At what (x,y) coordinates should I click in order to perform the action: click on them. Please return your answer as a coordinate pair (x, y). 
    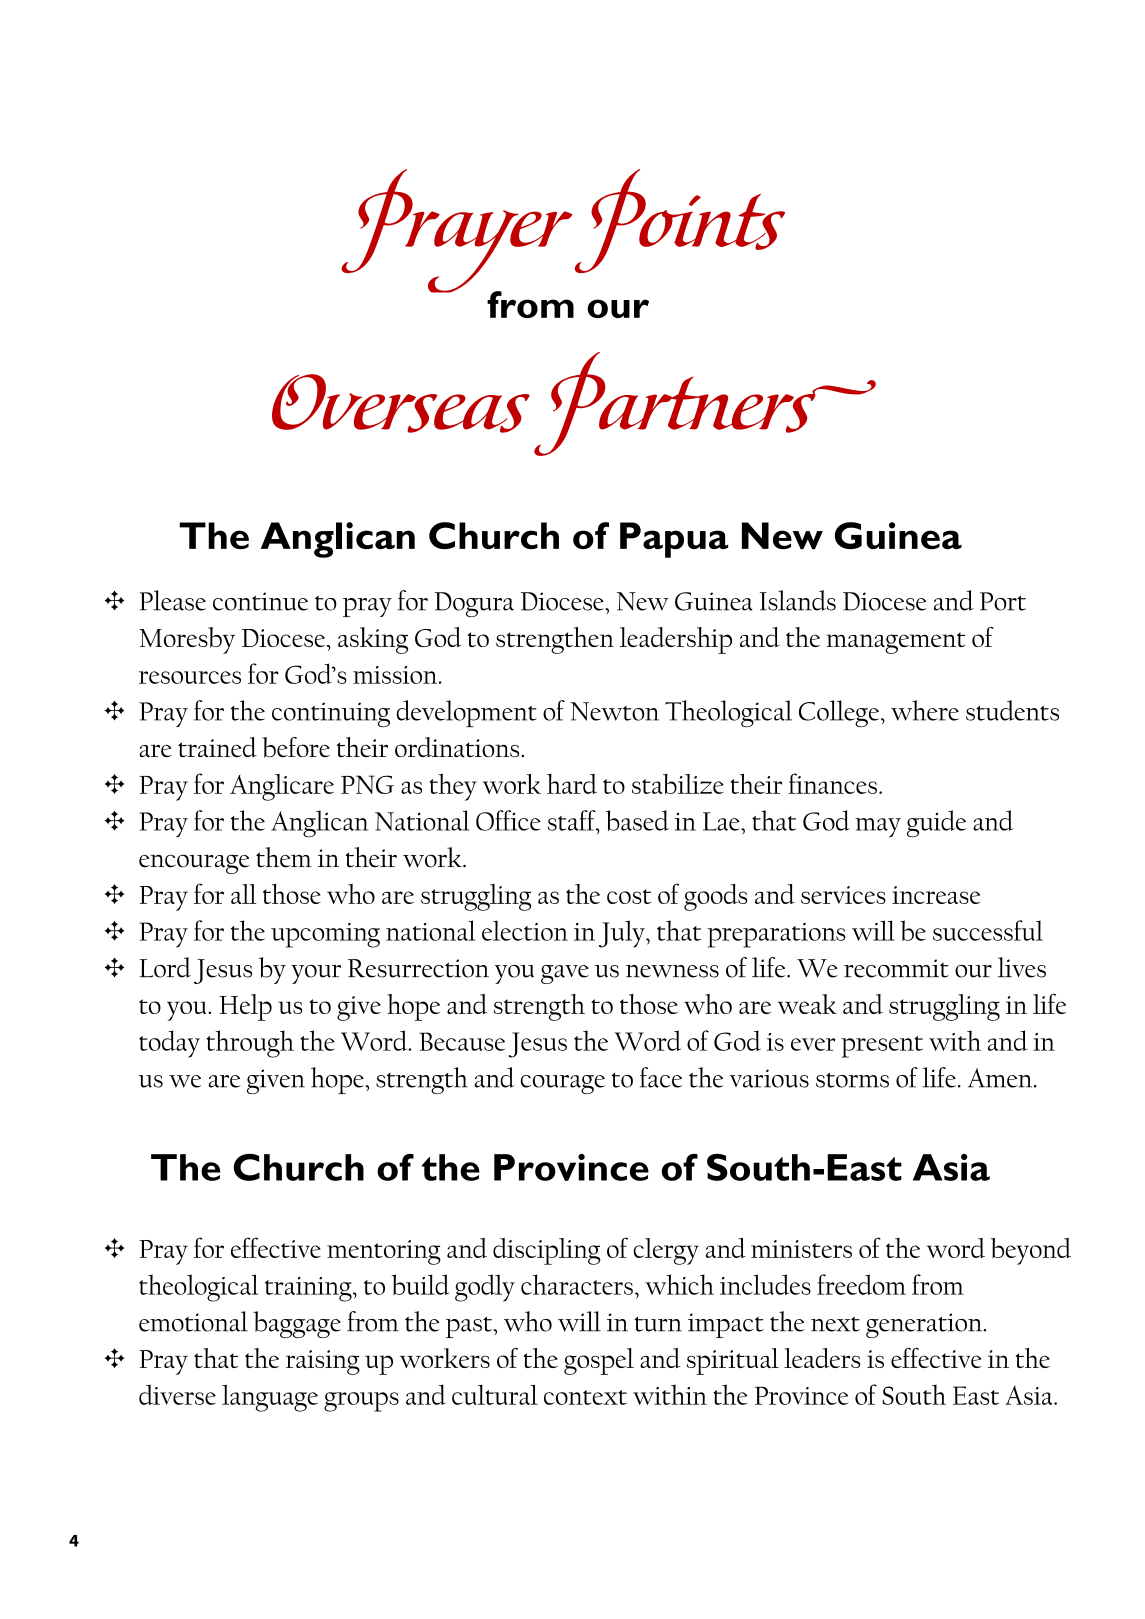
    Looking at the image, I should click on (284, 857).
